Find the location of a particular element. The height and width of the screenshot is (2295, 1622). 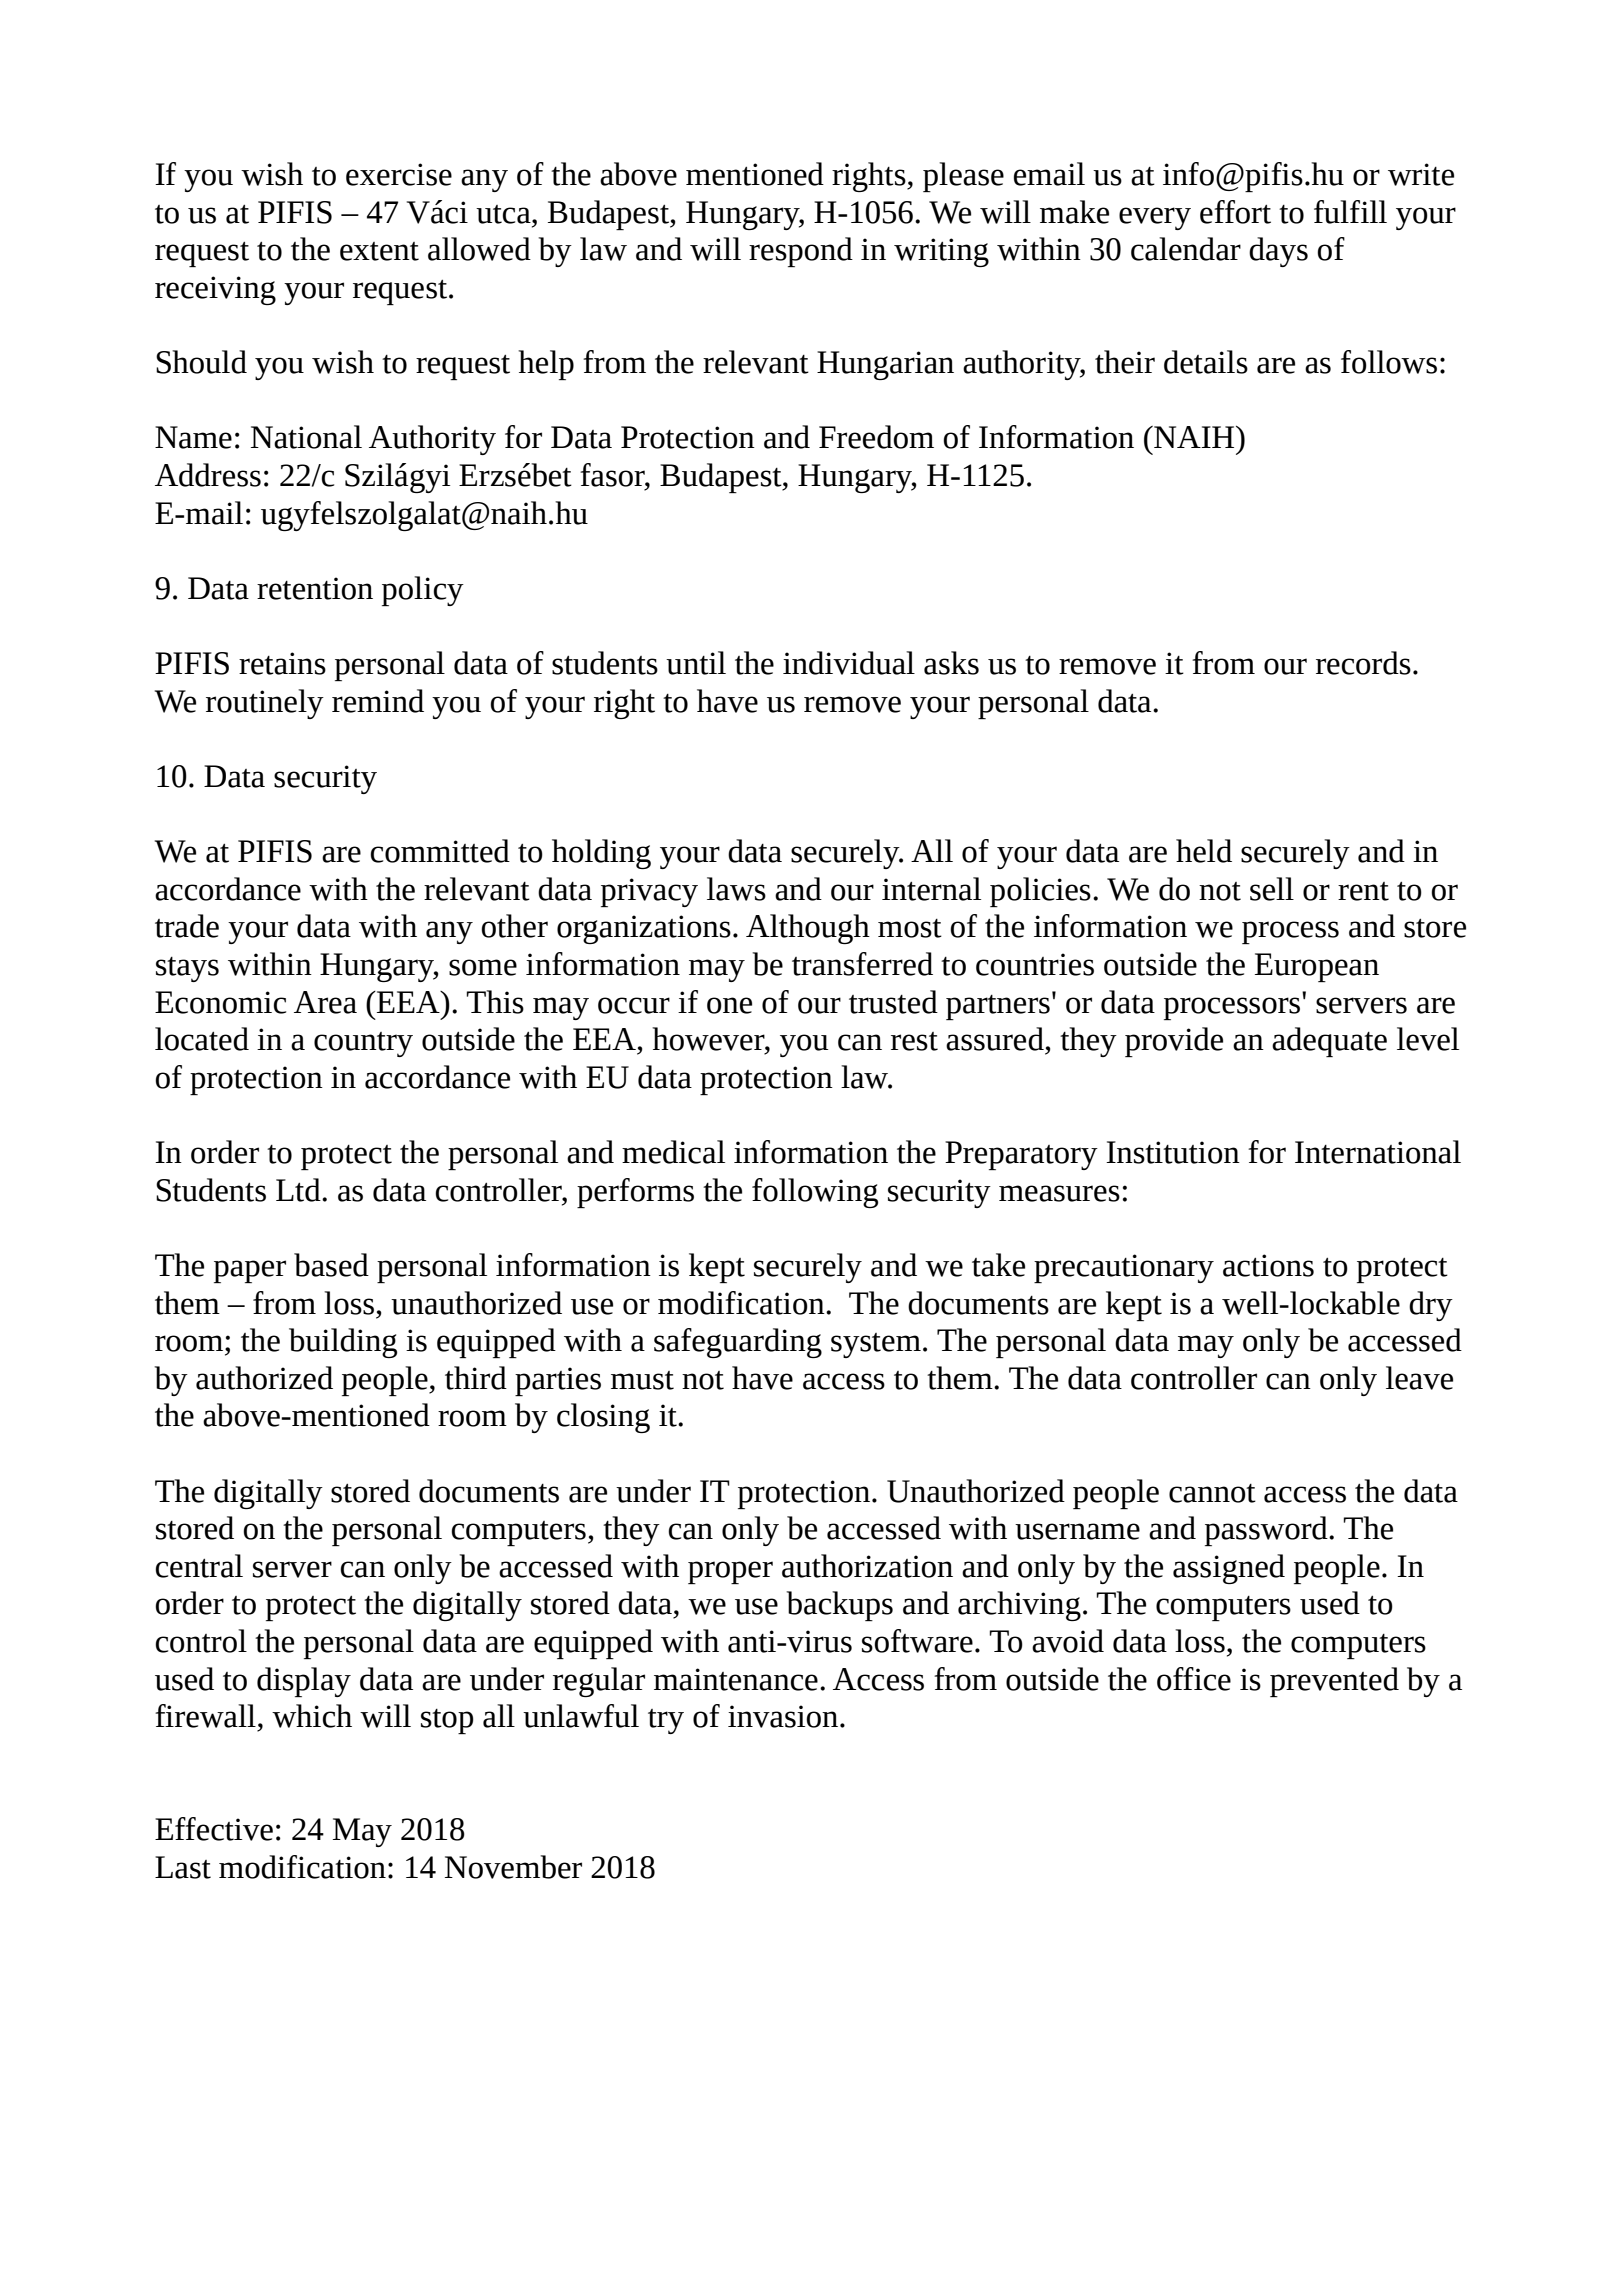

central is located at coordinates (199, 1566).
